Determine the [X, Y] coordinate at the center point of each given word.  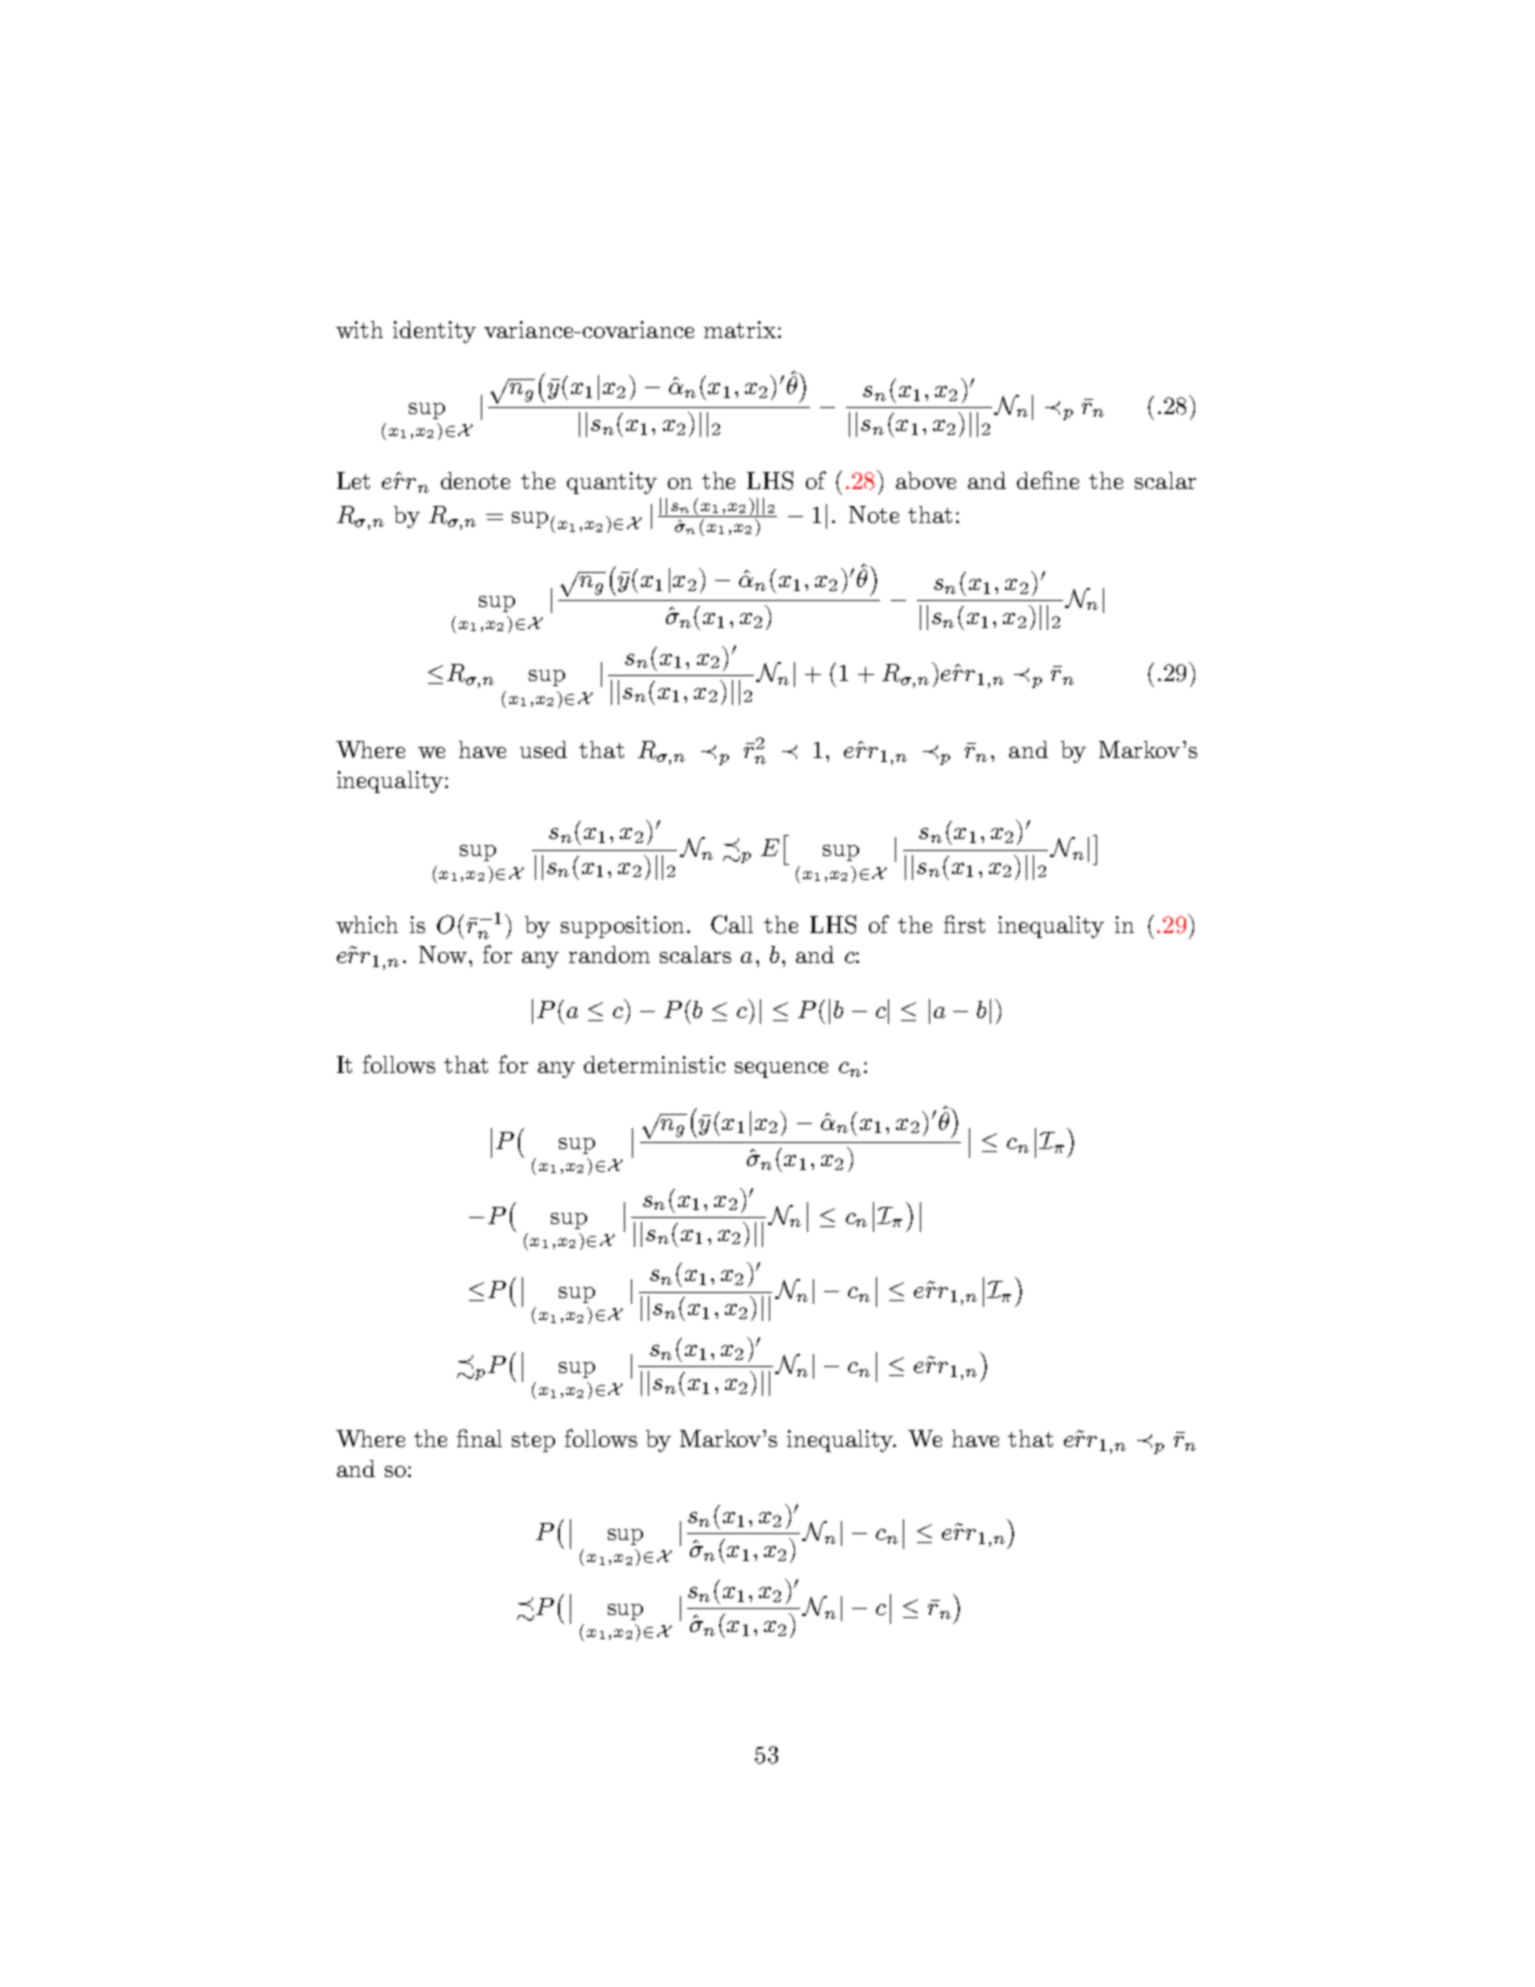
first [964, 924]
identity [434, 332]
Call [732, 924]
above [926, 480]
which [367, 924]
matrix [740, 329]
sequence [781, 1070]
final [479, 1438]
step [533, 1442]
